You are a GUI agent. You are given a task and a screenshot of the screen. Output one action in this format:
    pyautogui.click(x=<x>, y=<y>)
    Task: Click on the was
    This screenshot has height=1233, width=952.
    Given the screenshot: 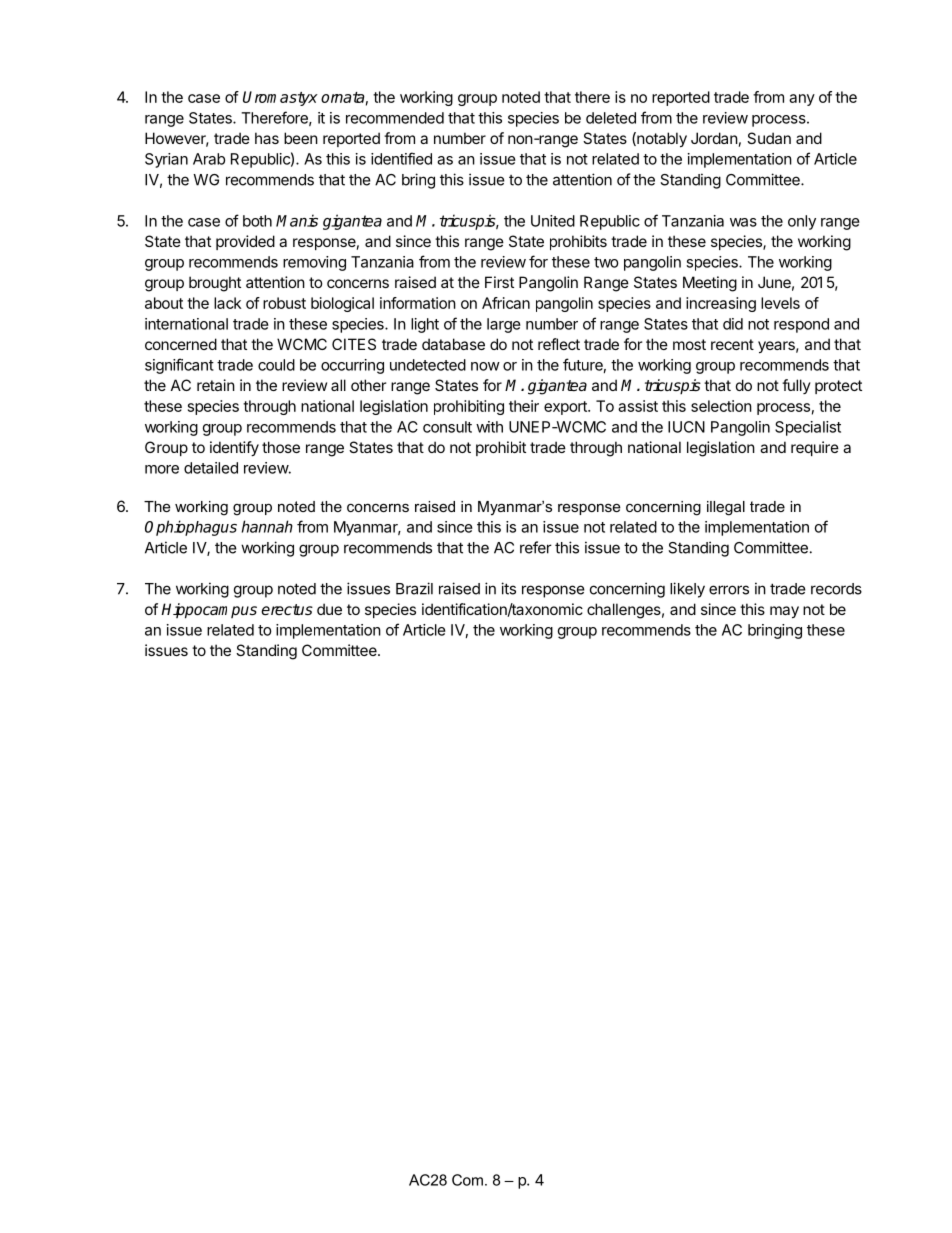 What is the action you would take?
    pyautogui.click(x=743, y=222)
